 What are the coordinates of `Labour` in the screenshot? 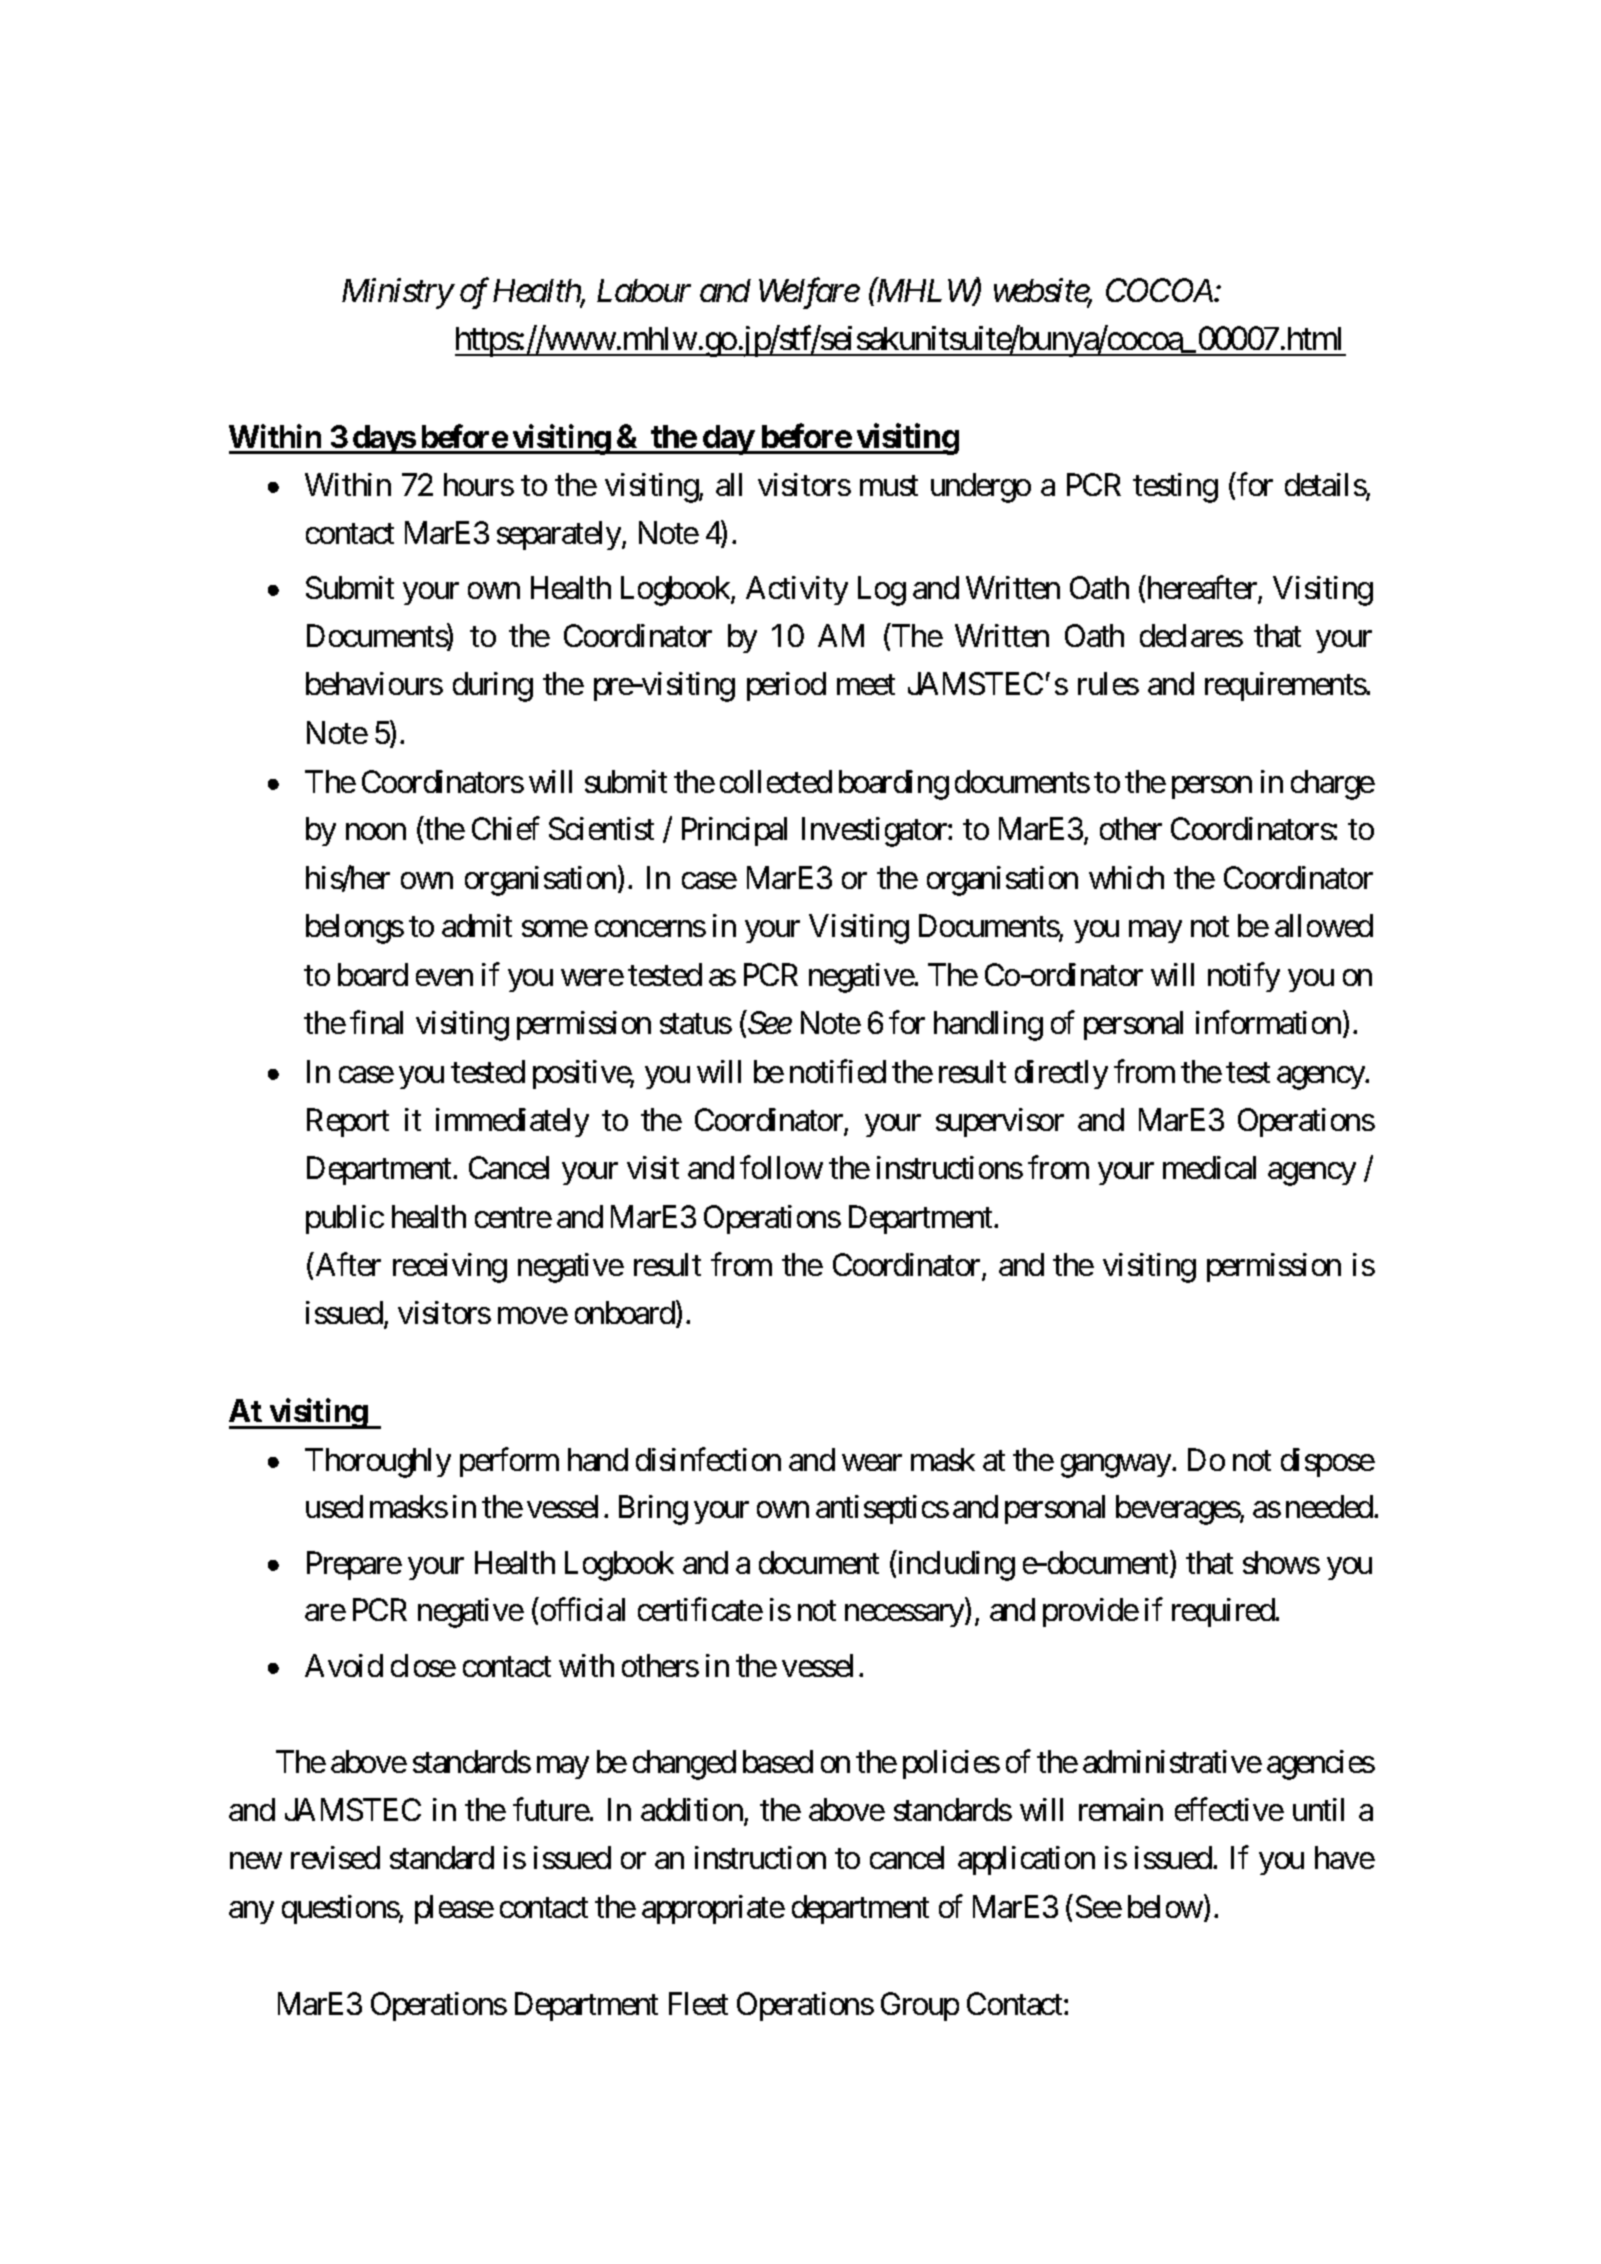 It's located at (644, 290).
